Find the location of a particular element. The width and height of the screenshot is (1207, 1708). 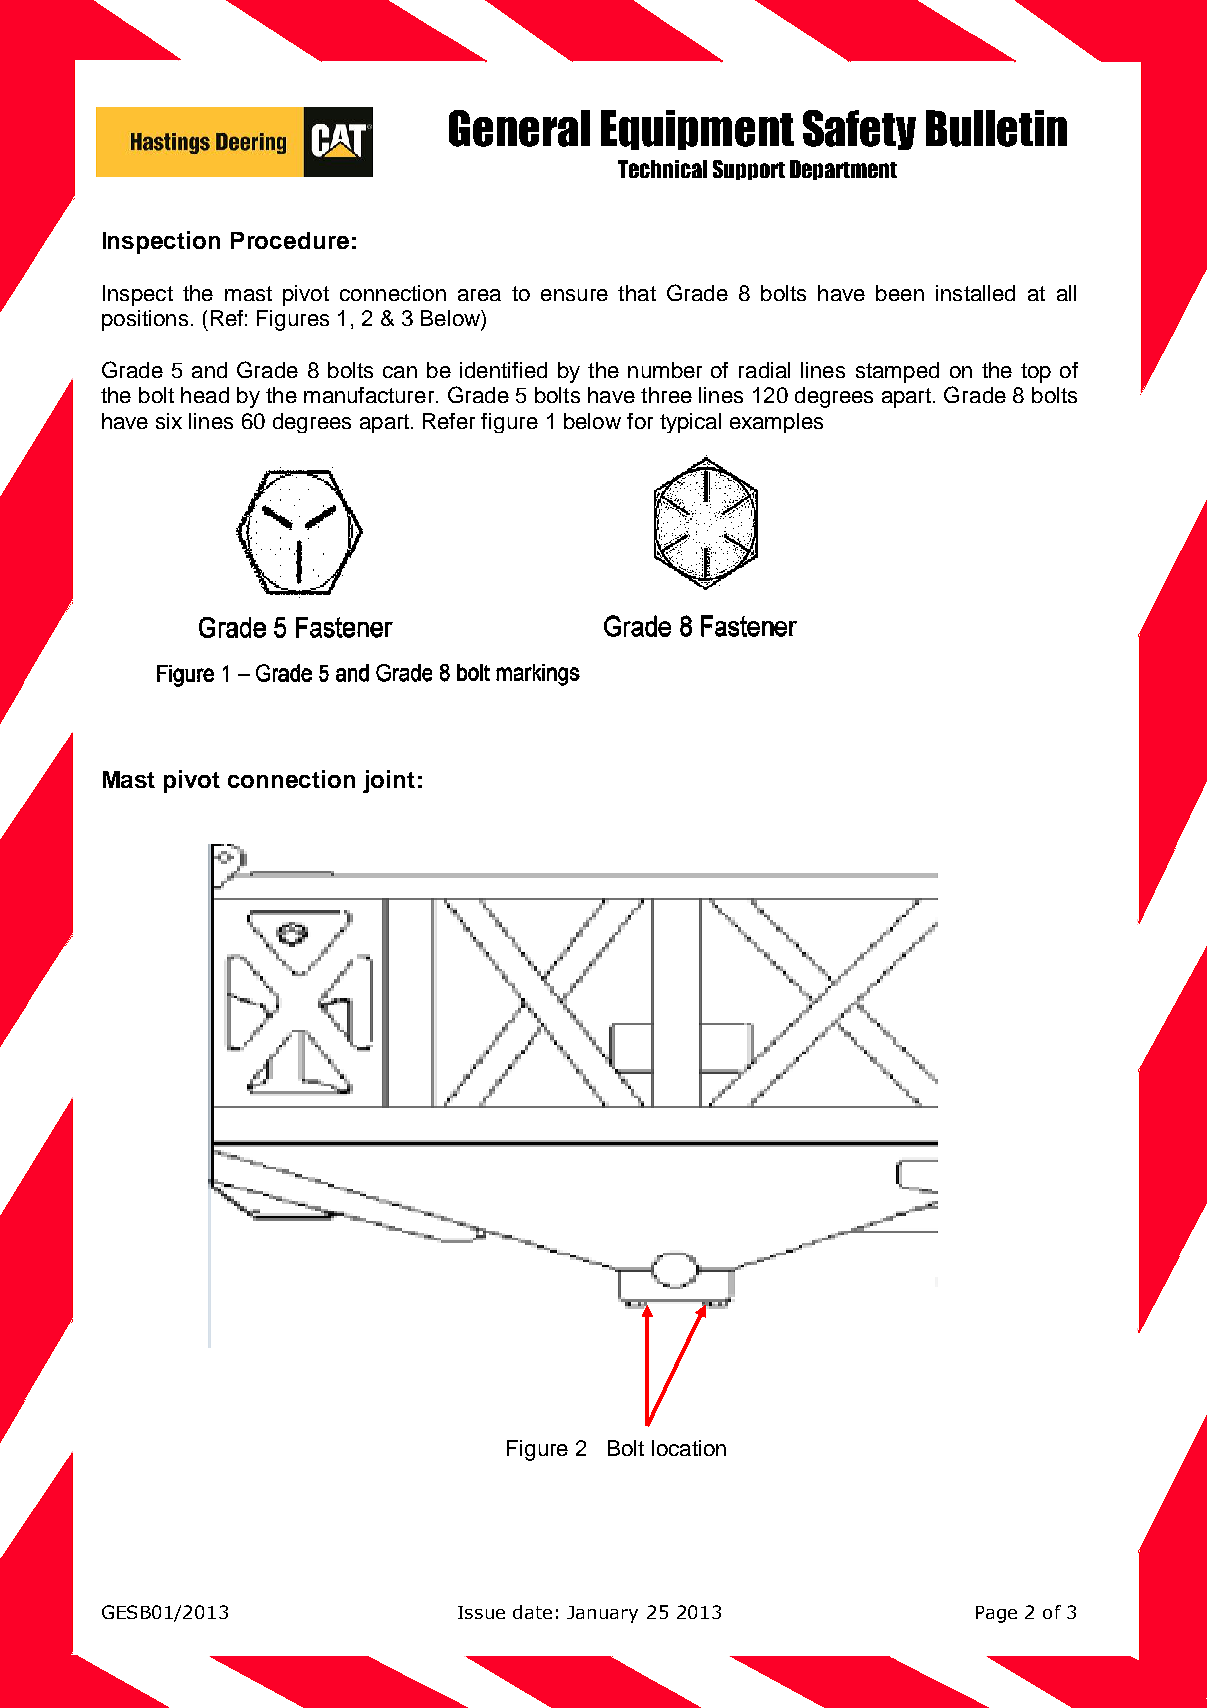

stamped is located at coordinates (897, 372).
